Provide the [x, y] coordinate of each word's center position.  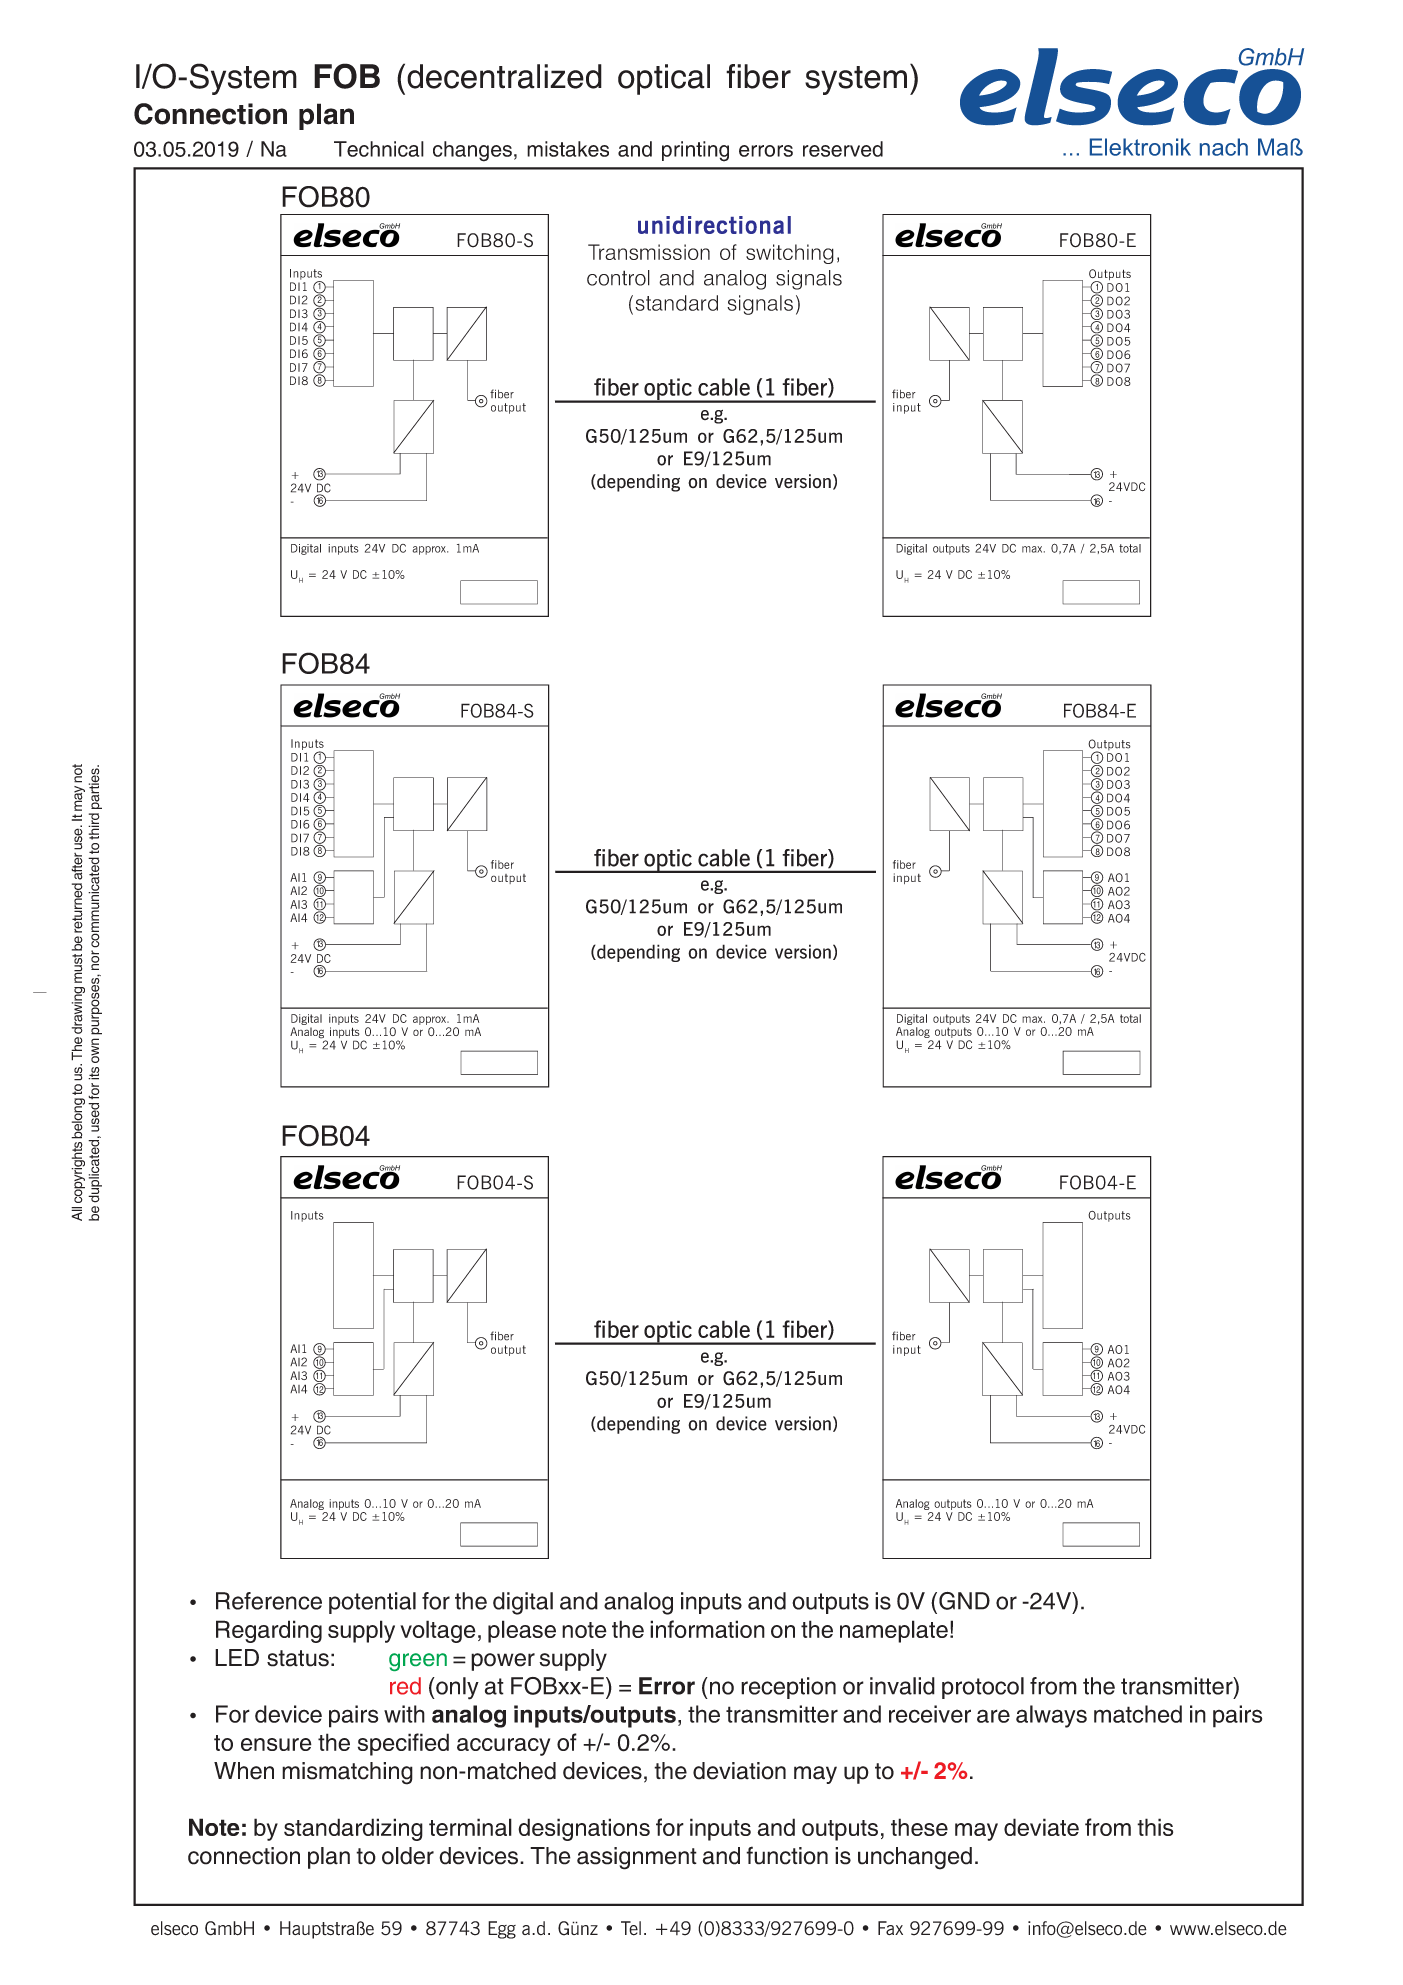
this [1155, 1827]
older [408, 1856]
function [787, 1855]
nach [1224, 147]
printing [695, 151]
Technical [379, 149]
